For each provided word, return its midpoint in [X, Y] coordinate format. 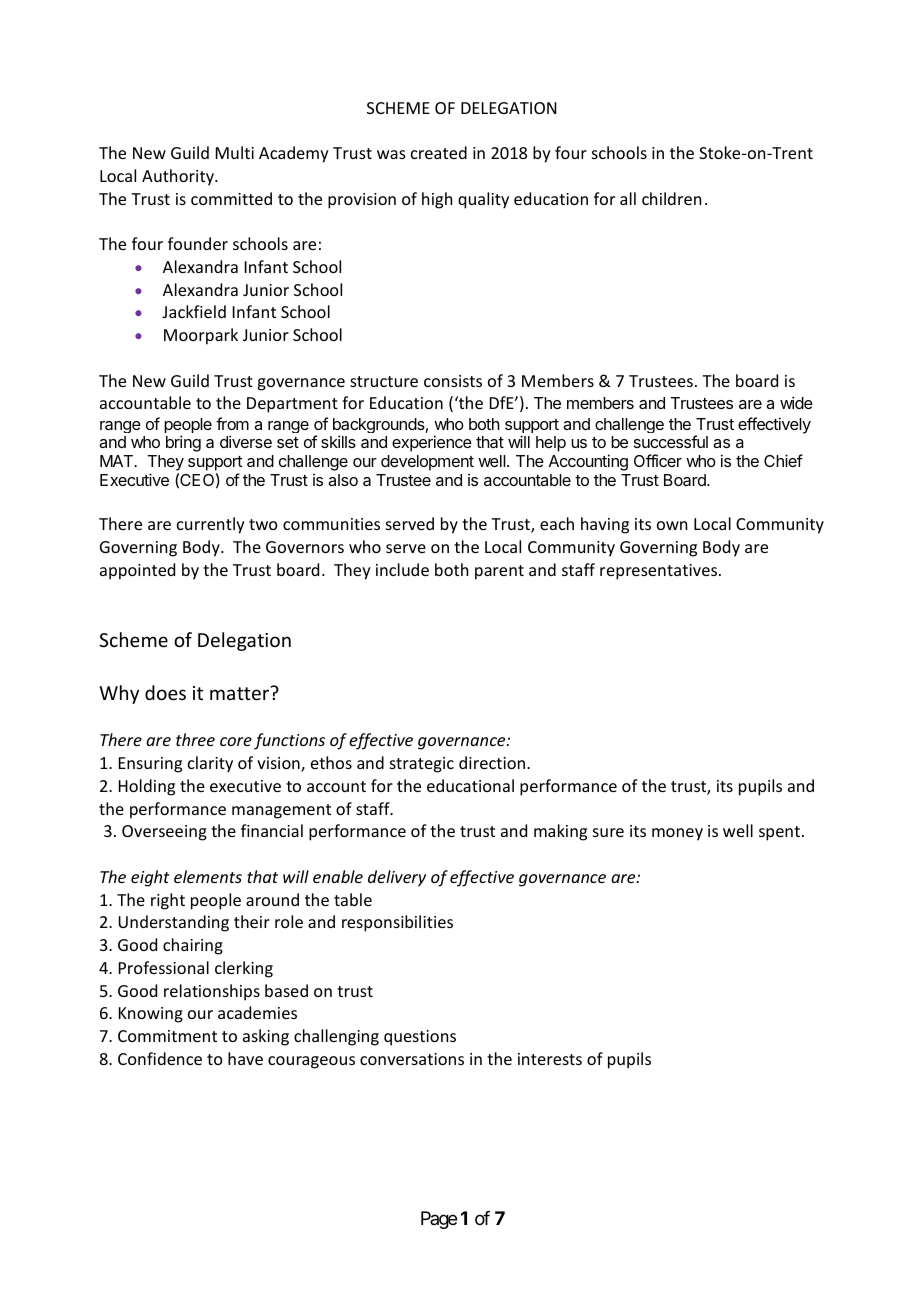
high [437, 200]
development [427, 463]
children [671, 198]
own [672, 525]
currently [211, 525]
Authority [179, 177]
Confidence [160, 1058]
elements [208, 876]
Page [439, 1220]
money [677, 834]
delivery [397, 878]
